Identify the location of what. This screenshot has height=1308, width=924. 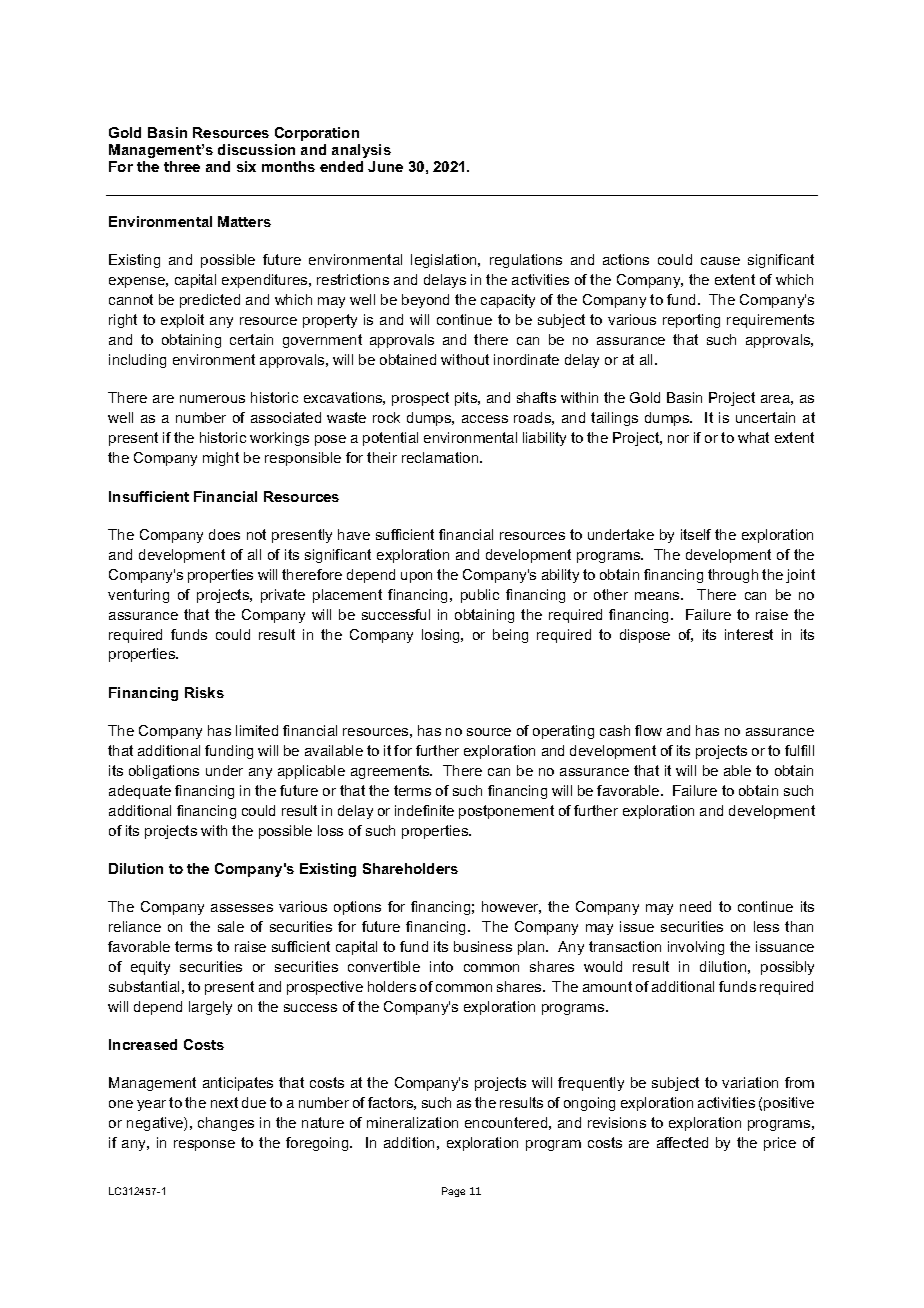
(753, 437).
